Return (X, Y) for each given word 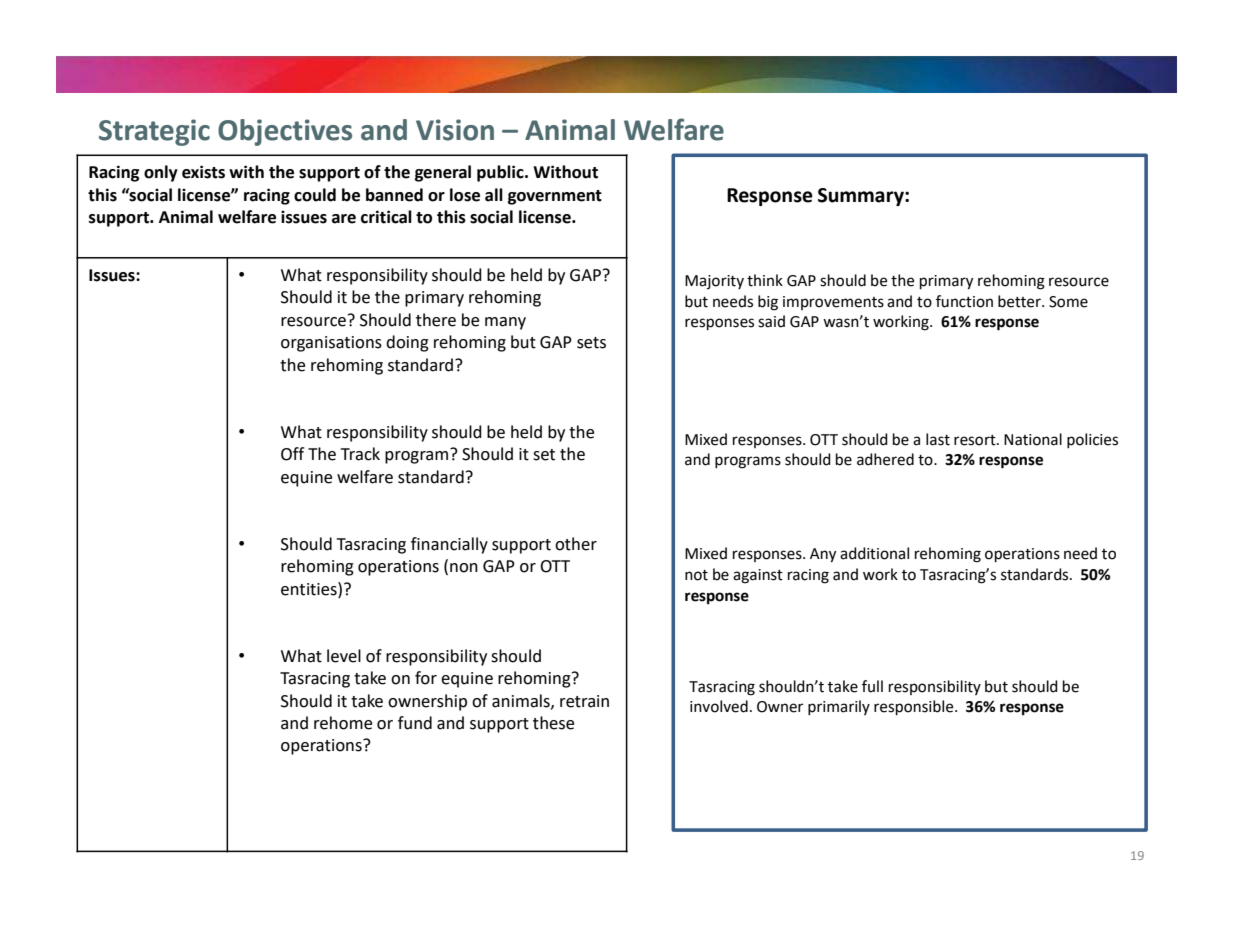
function (964, 301)
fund (415, 723)
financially (449, 545)
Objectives (285, 132)
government (555, 197)
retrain (584, 701)
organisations (331, 344)
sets (591, 343)
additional (874, 553)
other (576, 544)
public (501, 173)
